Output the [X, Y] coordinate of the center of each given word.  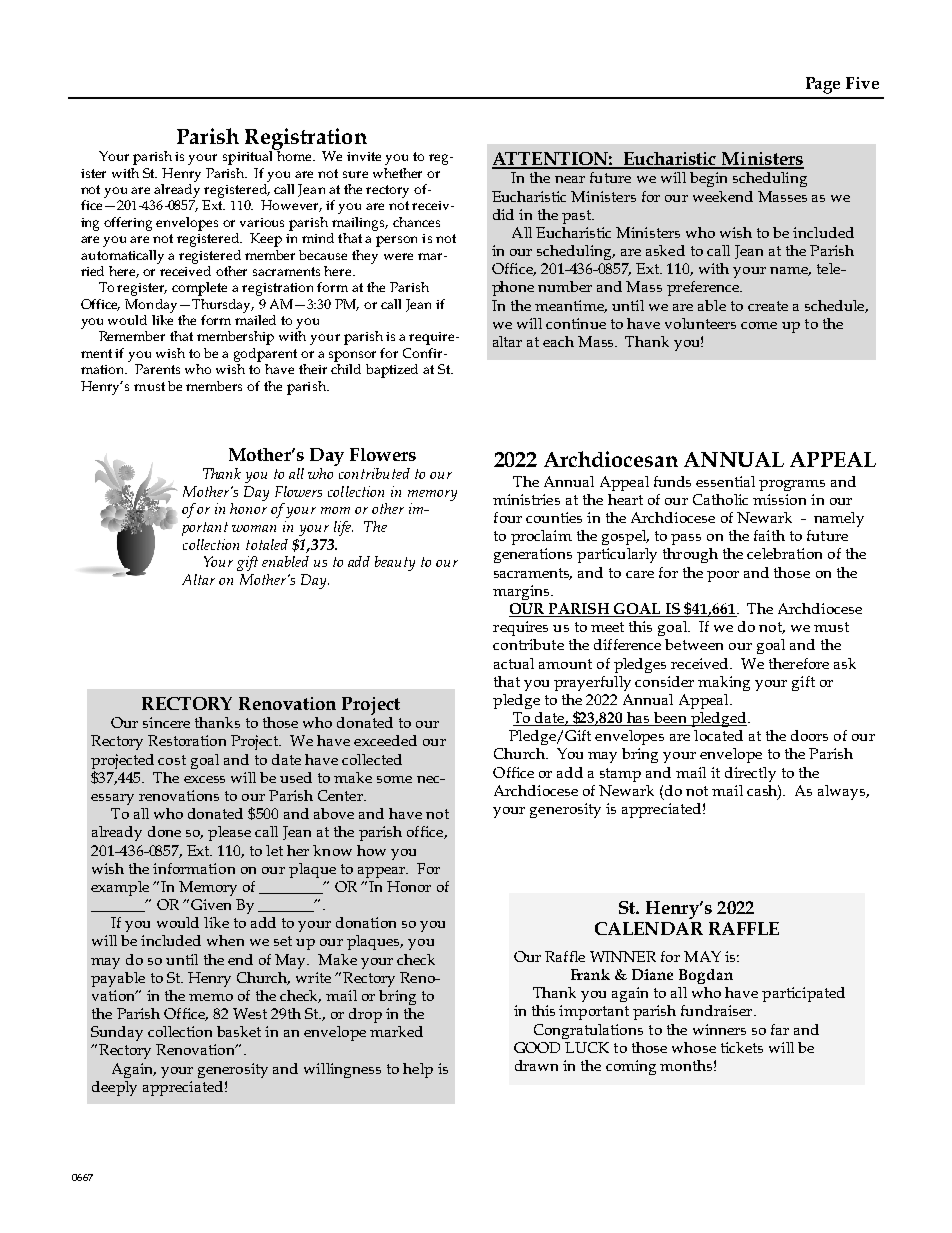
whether [397, 173]
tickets [742, 1047]
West [250, 1013]
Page [823, 85]
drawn [536, 1065]
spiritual [249, 156]
